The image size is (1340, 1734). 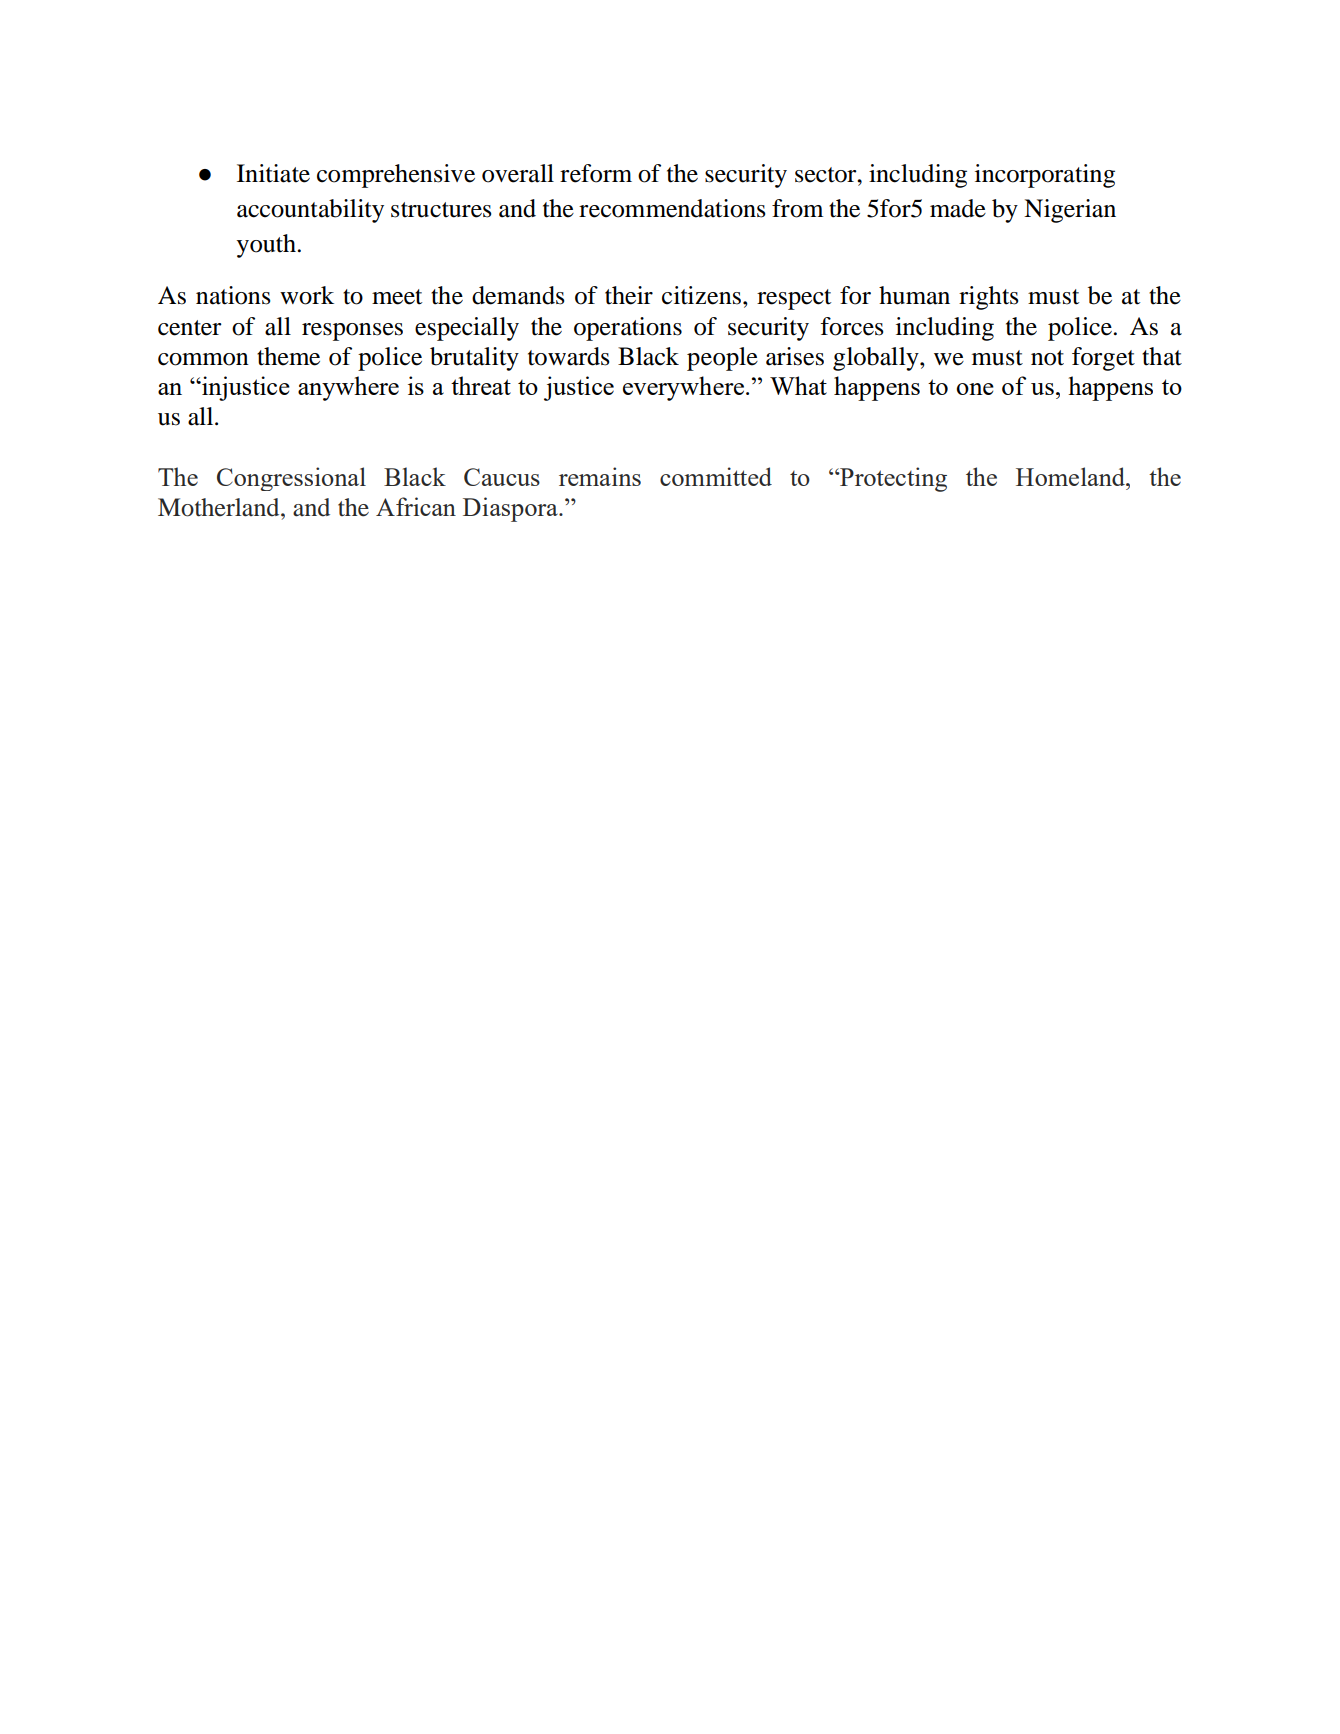 What do you see at coordinates (1045, 176) in the screenshot?
I see `incorporating` at bounding box center [1045, 176].
